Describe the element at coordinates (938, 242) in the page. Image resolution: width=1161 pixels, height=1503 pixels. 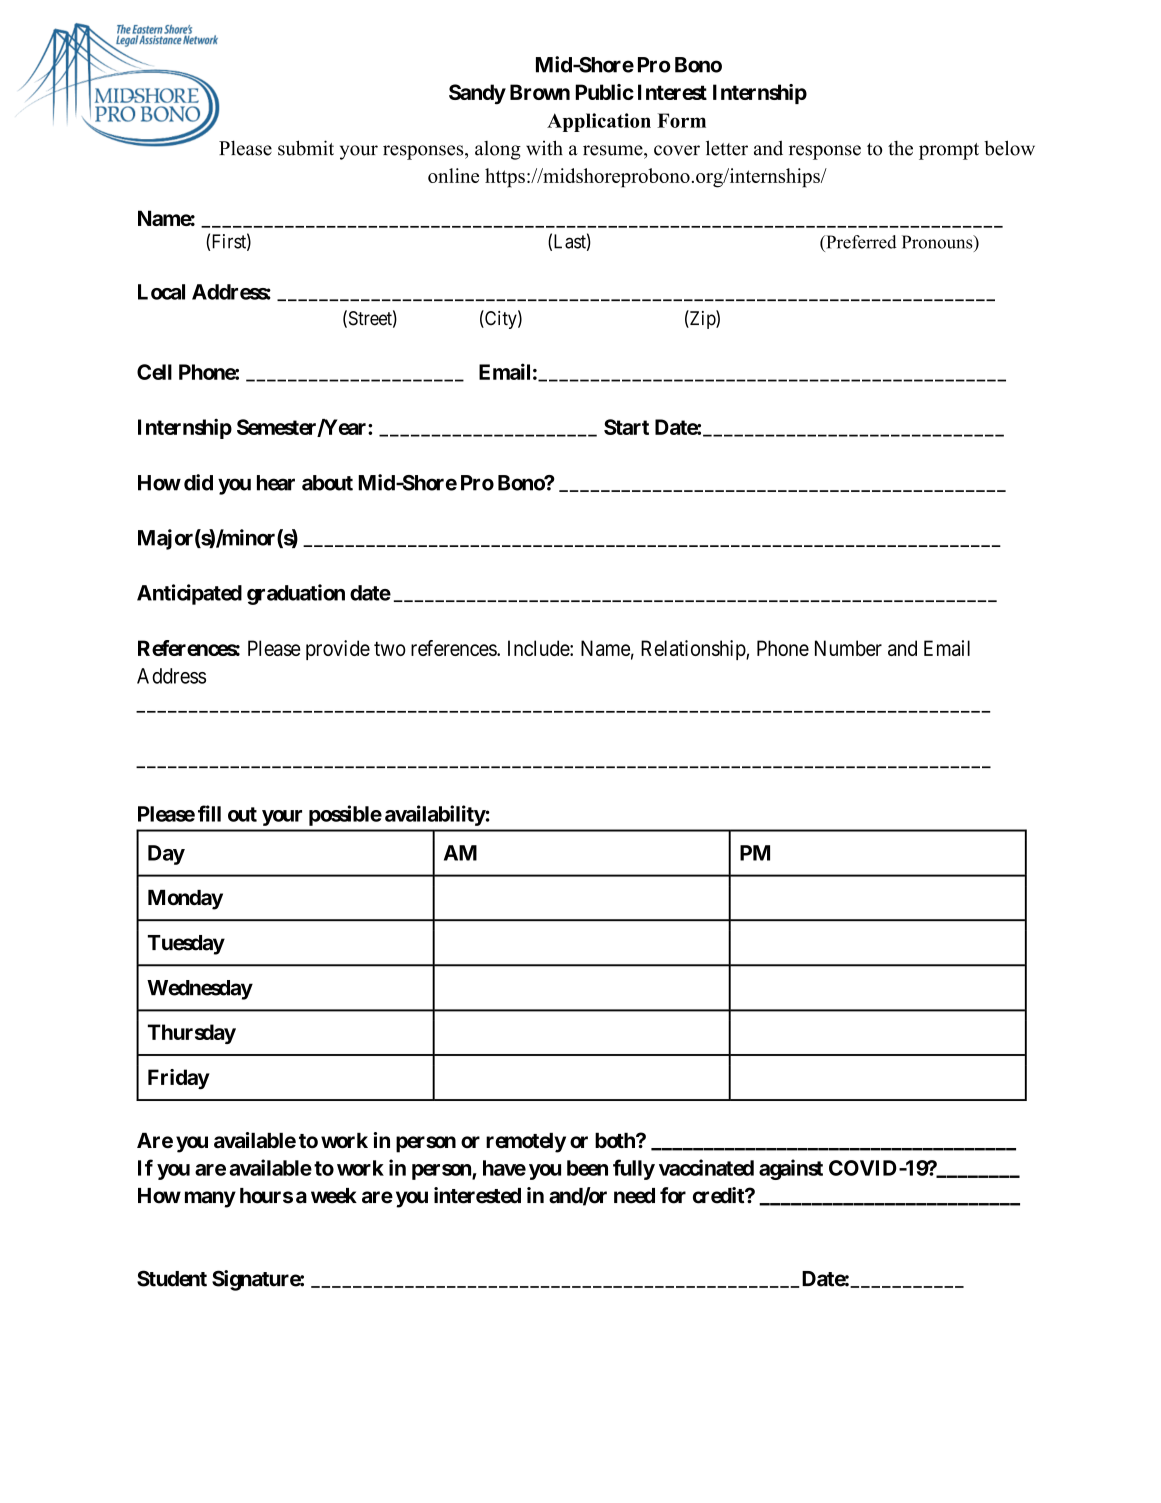
I see `Pronouns` at that location.
